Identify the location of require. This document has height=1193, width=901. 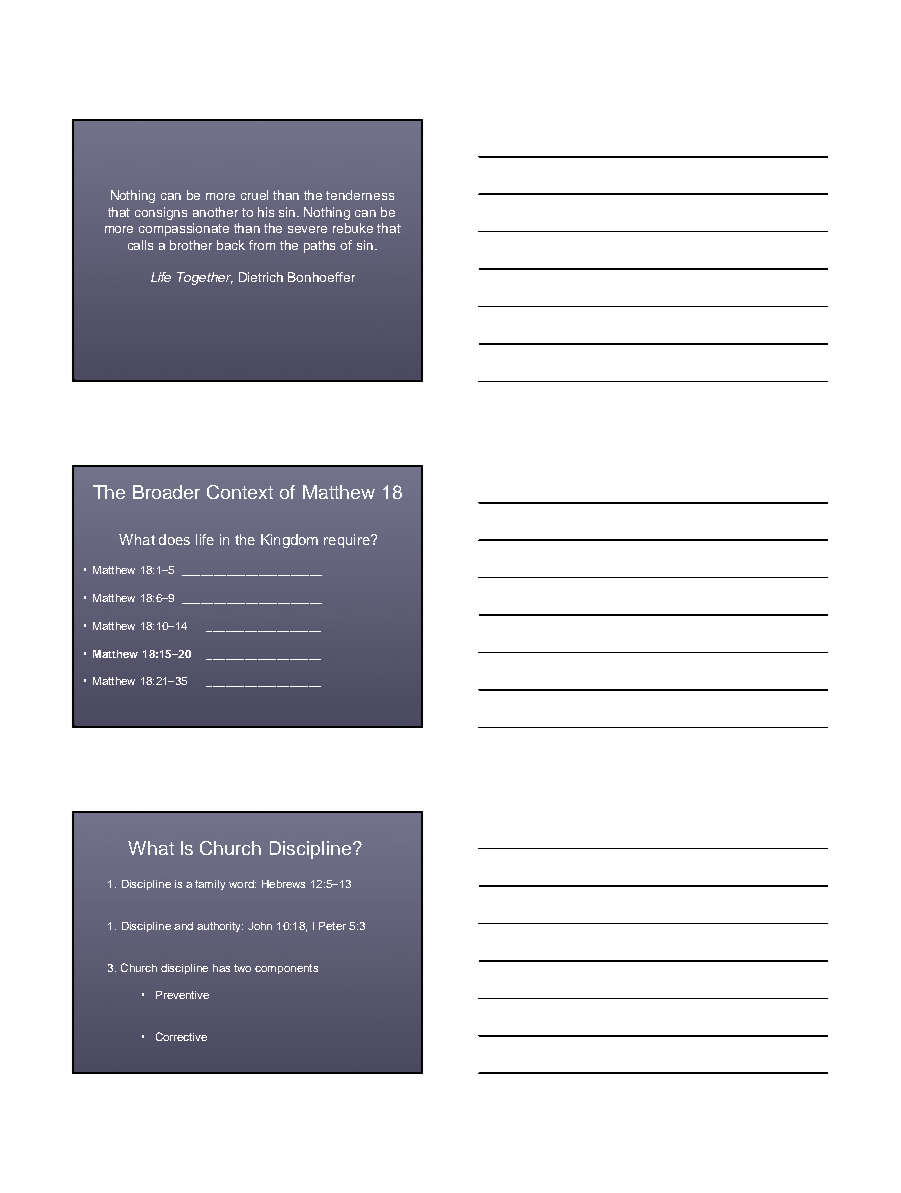
(348, 541).
